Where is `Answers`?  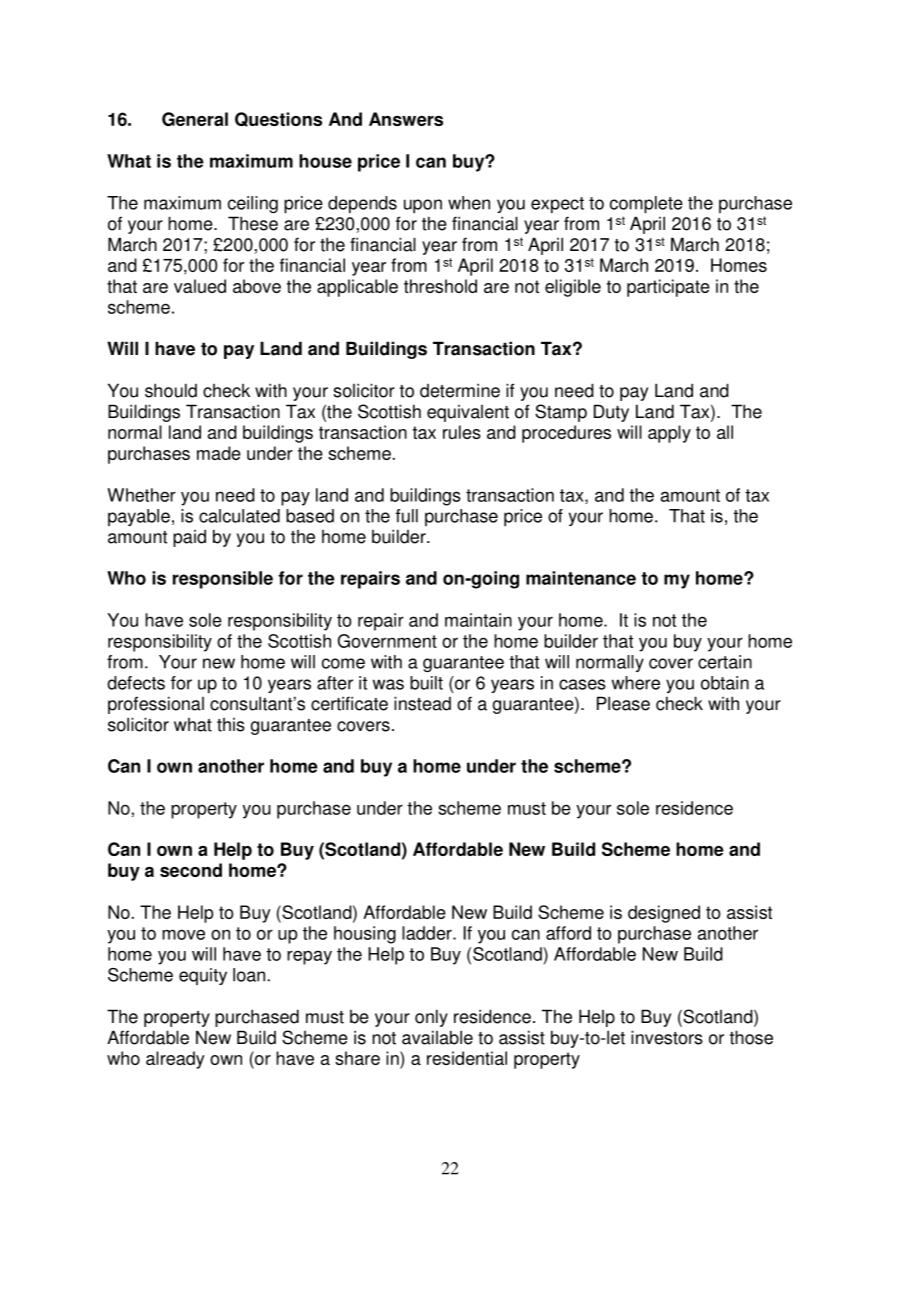
Answers is located at coordinates (406, 119).
